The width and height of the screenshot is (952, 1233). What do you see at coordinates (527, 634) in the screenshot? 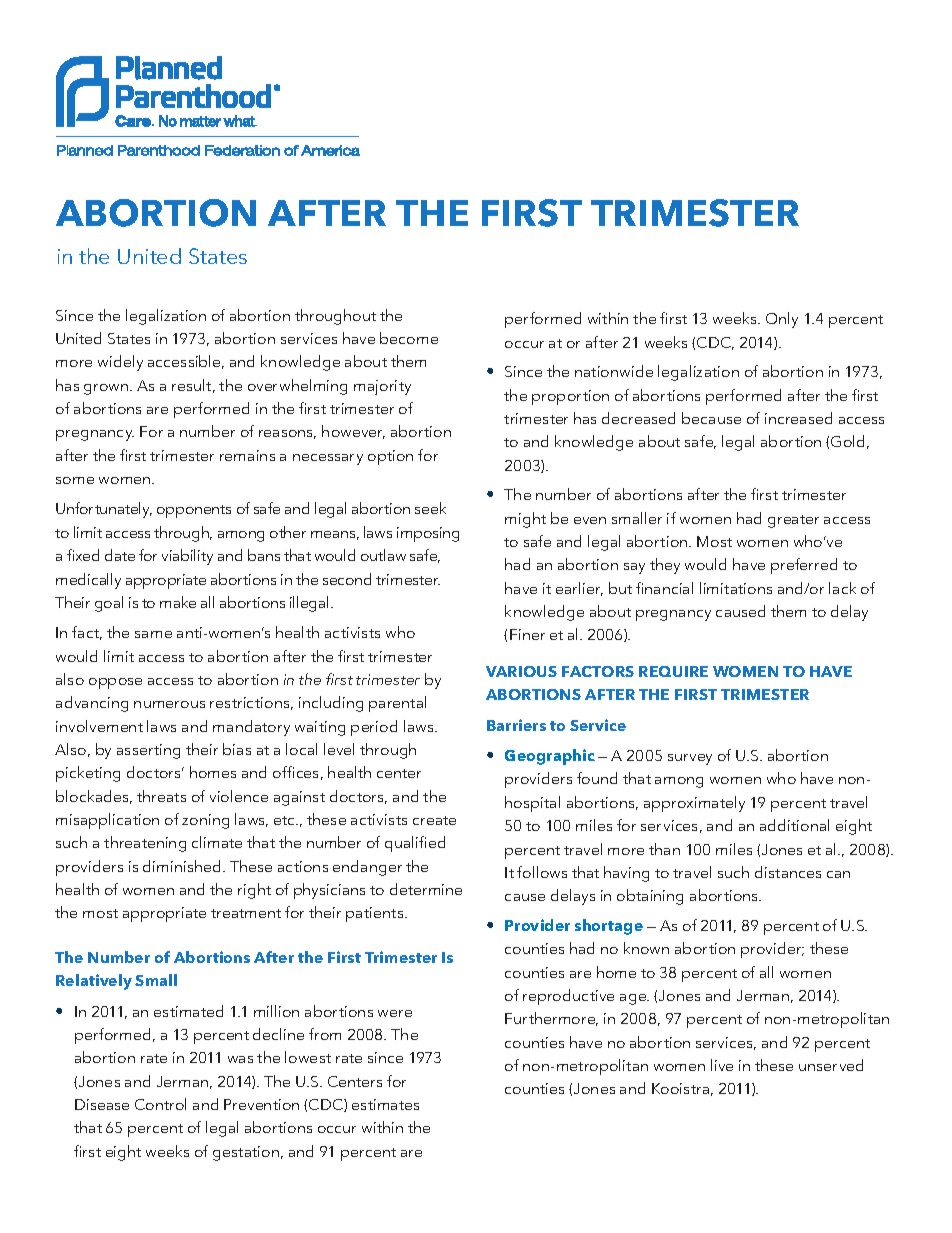
I see `Finer` at bounding box center [527, 634].
